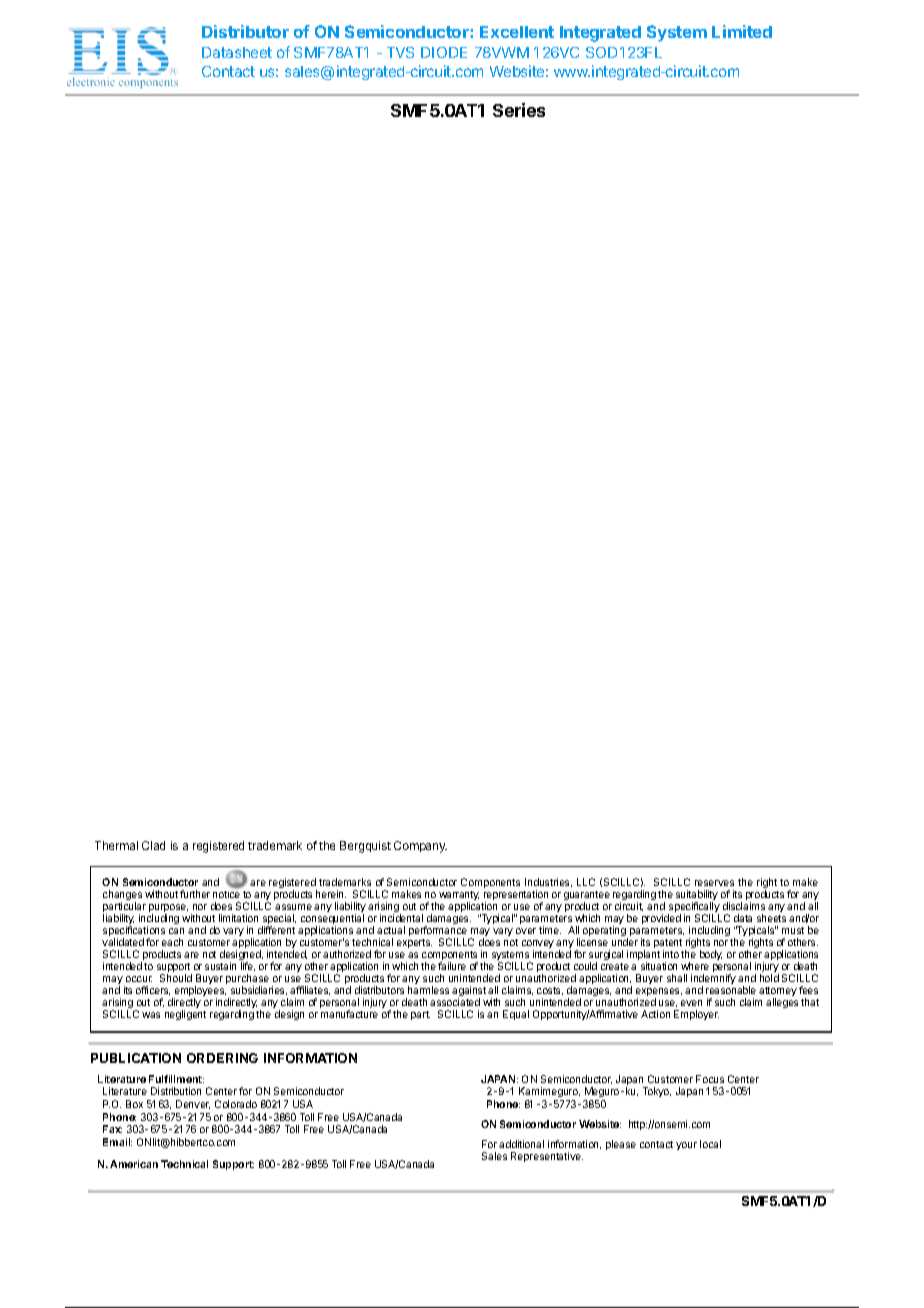 This screenshot has width=924, height=1308. I want to click on additional, so click(521, 1144).
